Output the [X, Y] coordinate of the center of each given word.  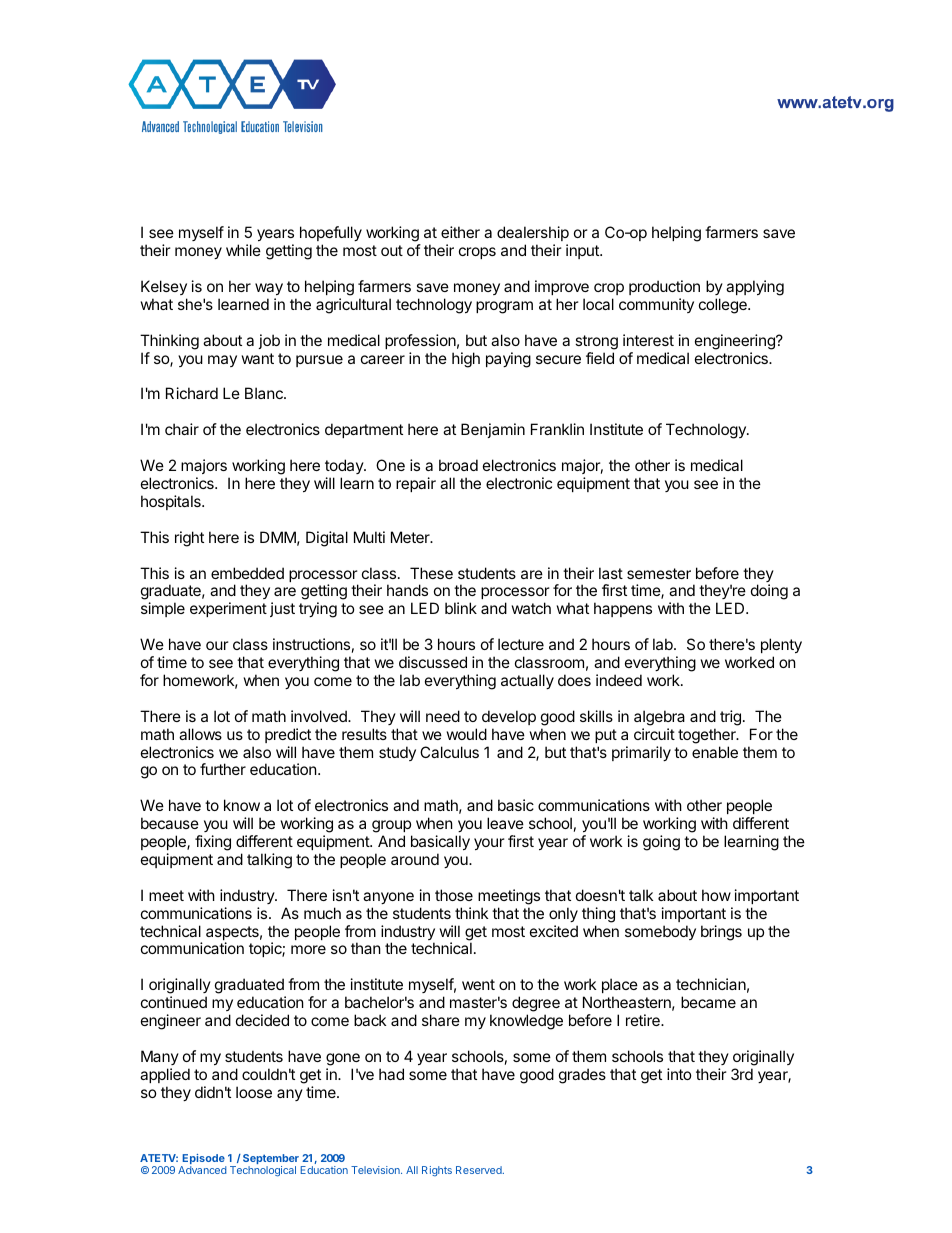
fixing [213, 843]
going [661, 843]
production [664, 287]
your [489, 844]
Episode [203, 1160]
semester [659, 573]
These [431, 573]
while [243, 250]
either [460, 232]
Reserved [480, 1170]
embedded [247, 573]
